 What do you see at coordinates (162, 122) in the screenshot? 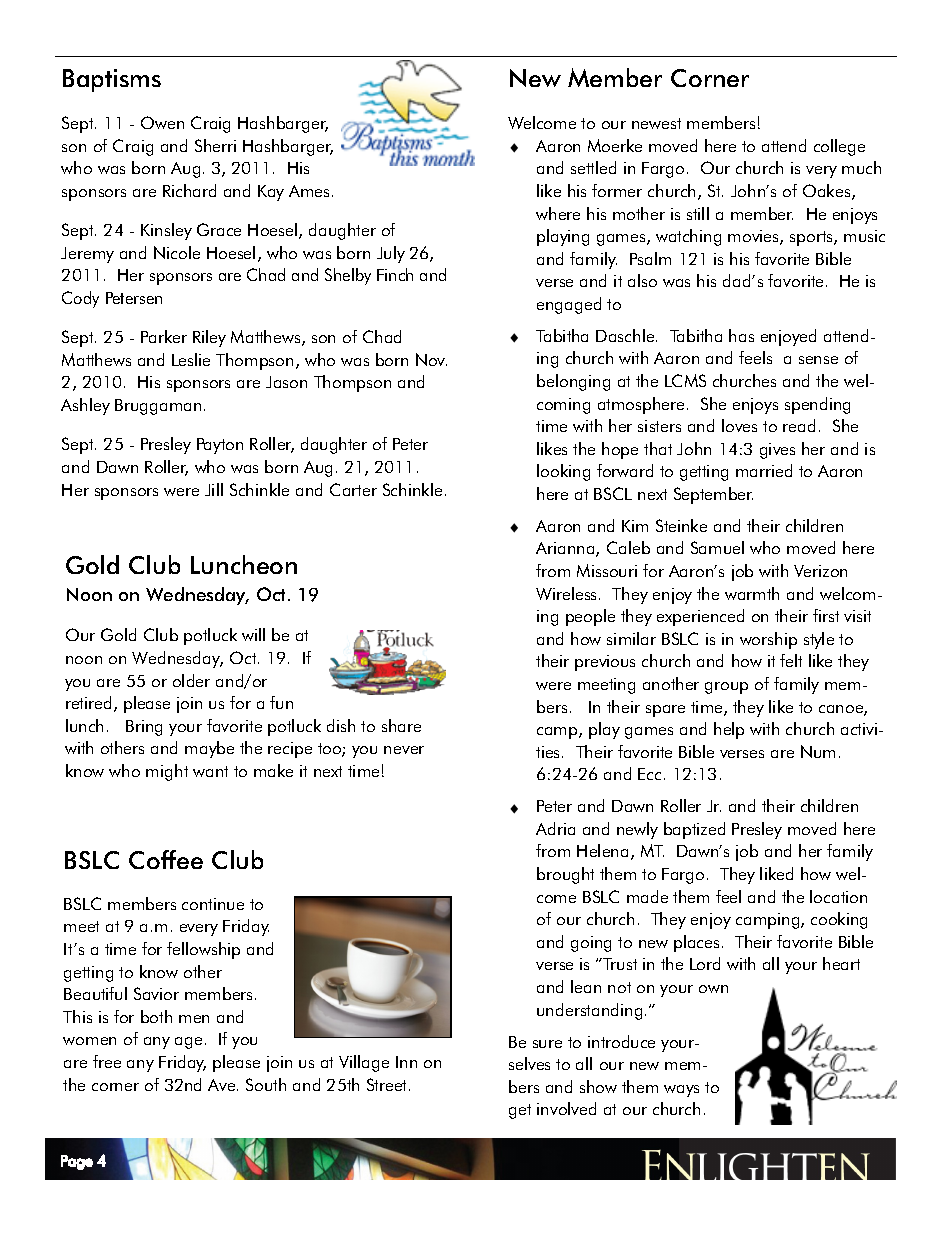
I see `Owen` at bounding box center [162, 122].
